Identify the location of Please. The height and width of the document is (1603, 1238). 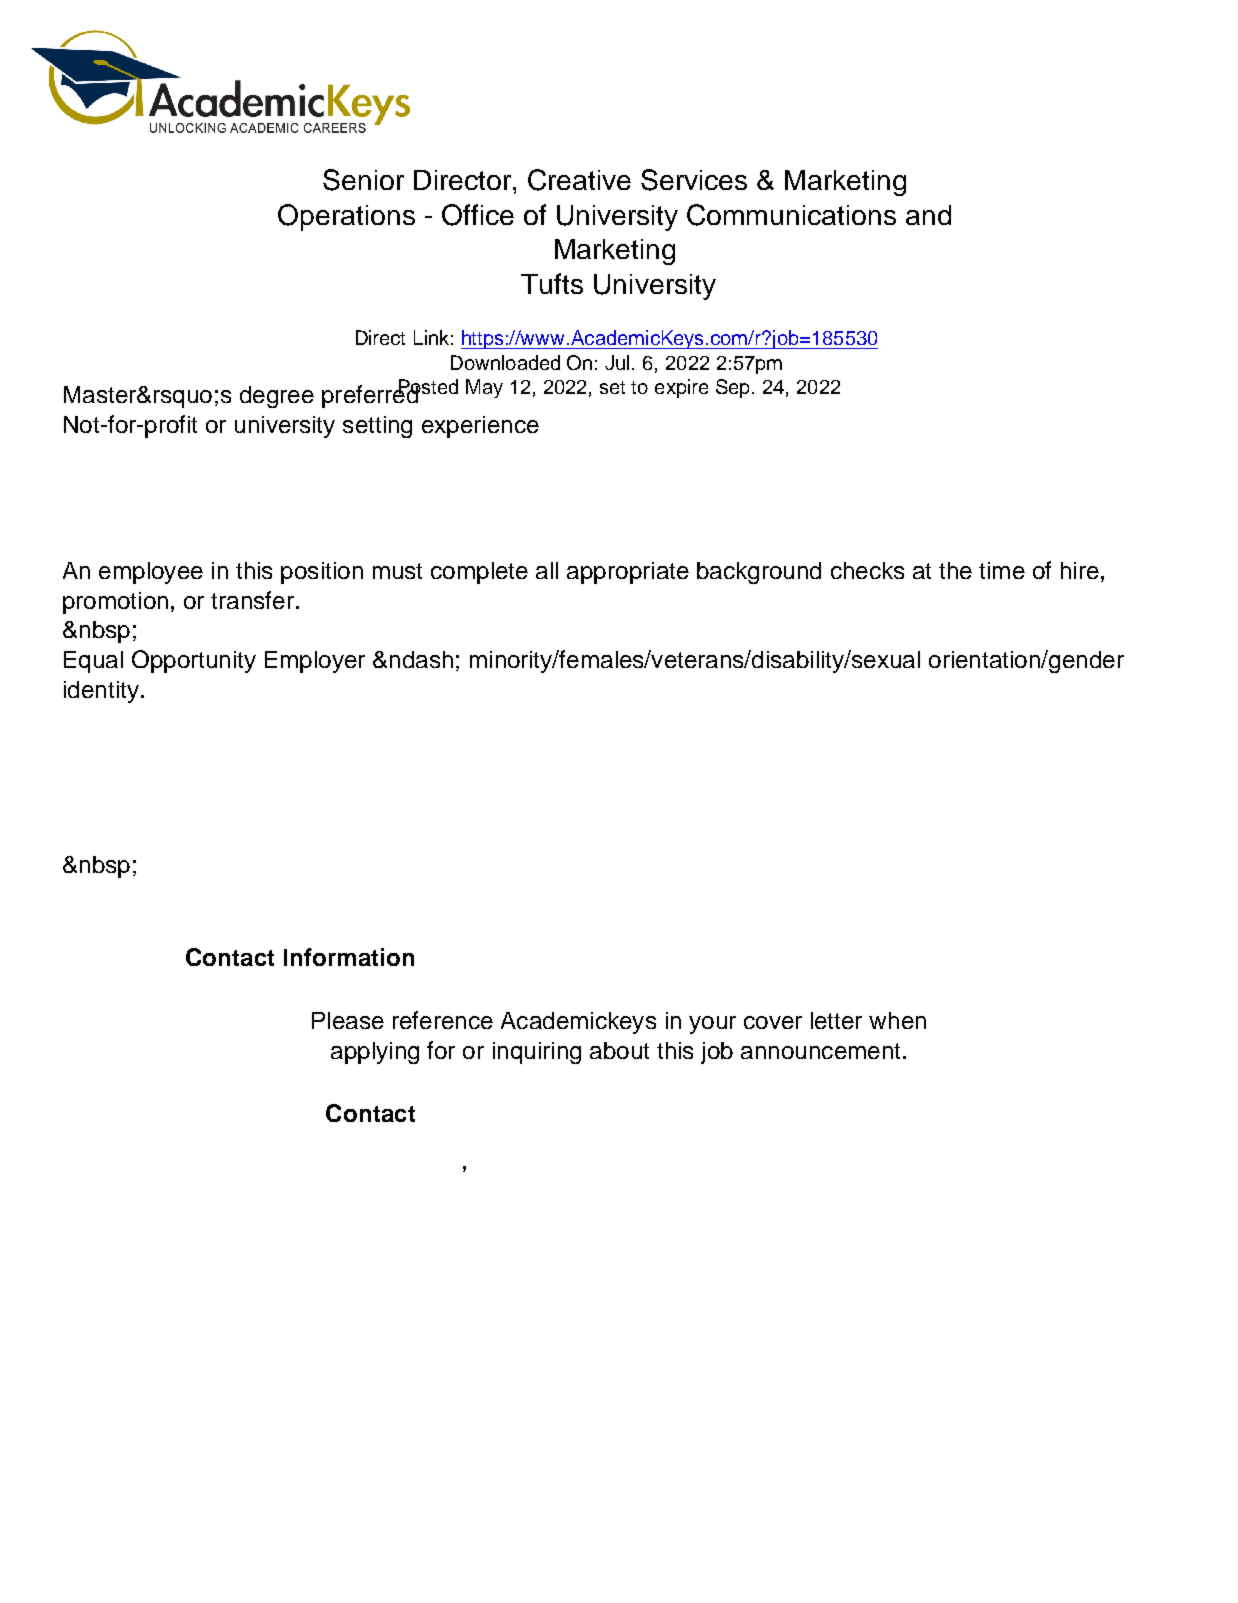
(348, 1020).
